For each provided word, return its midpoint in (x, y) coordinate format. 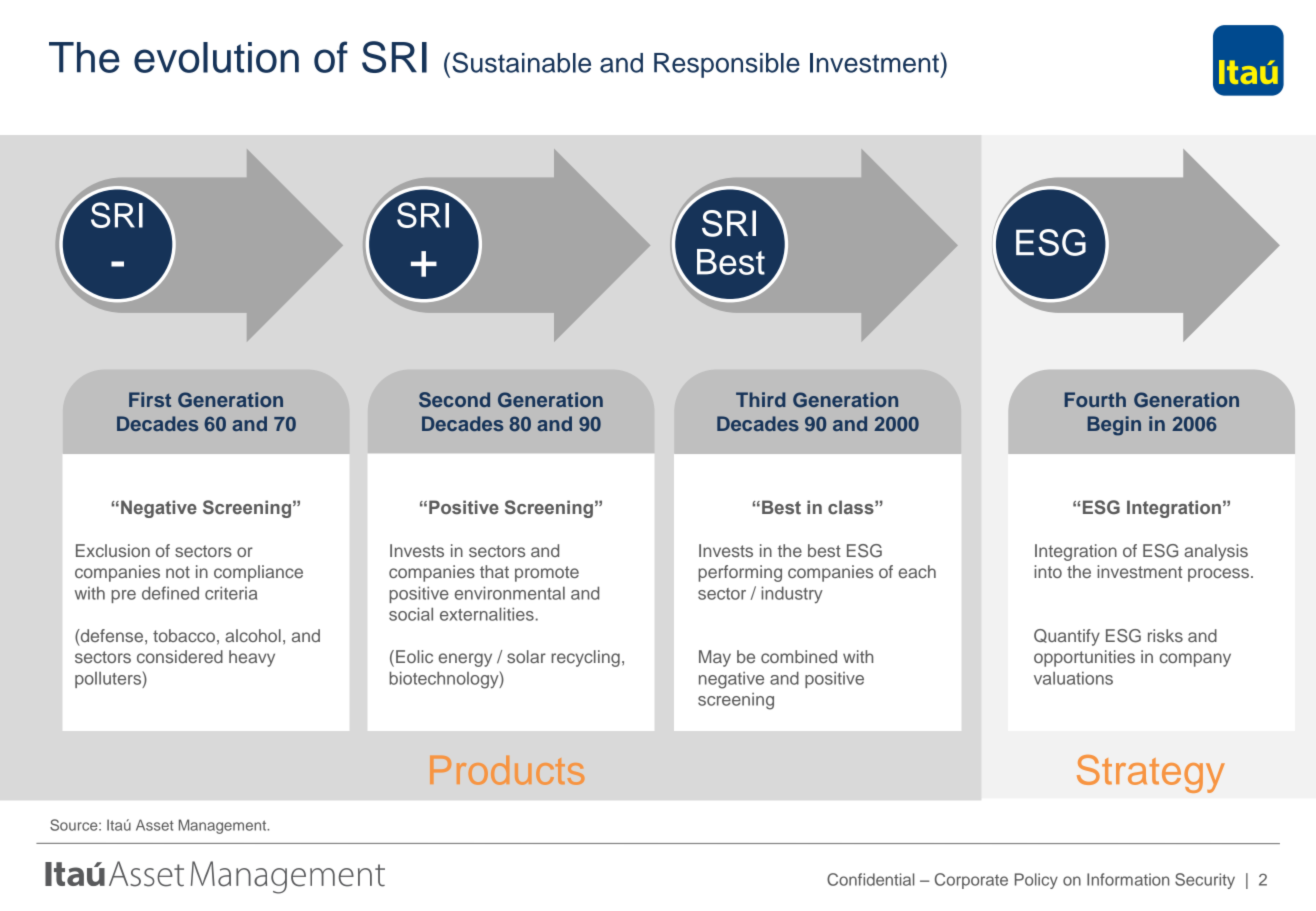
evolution (216, 57)
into (1048, 571)
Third (760, 399)
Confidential (870, 879)
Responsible (727, 65)
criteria (231, 593)
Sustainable (521, 62)
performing (740, 573)
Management (224, 826)
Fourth (1095, 399)
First (150, 399)
